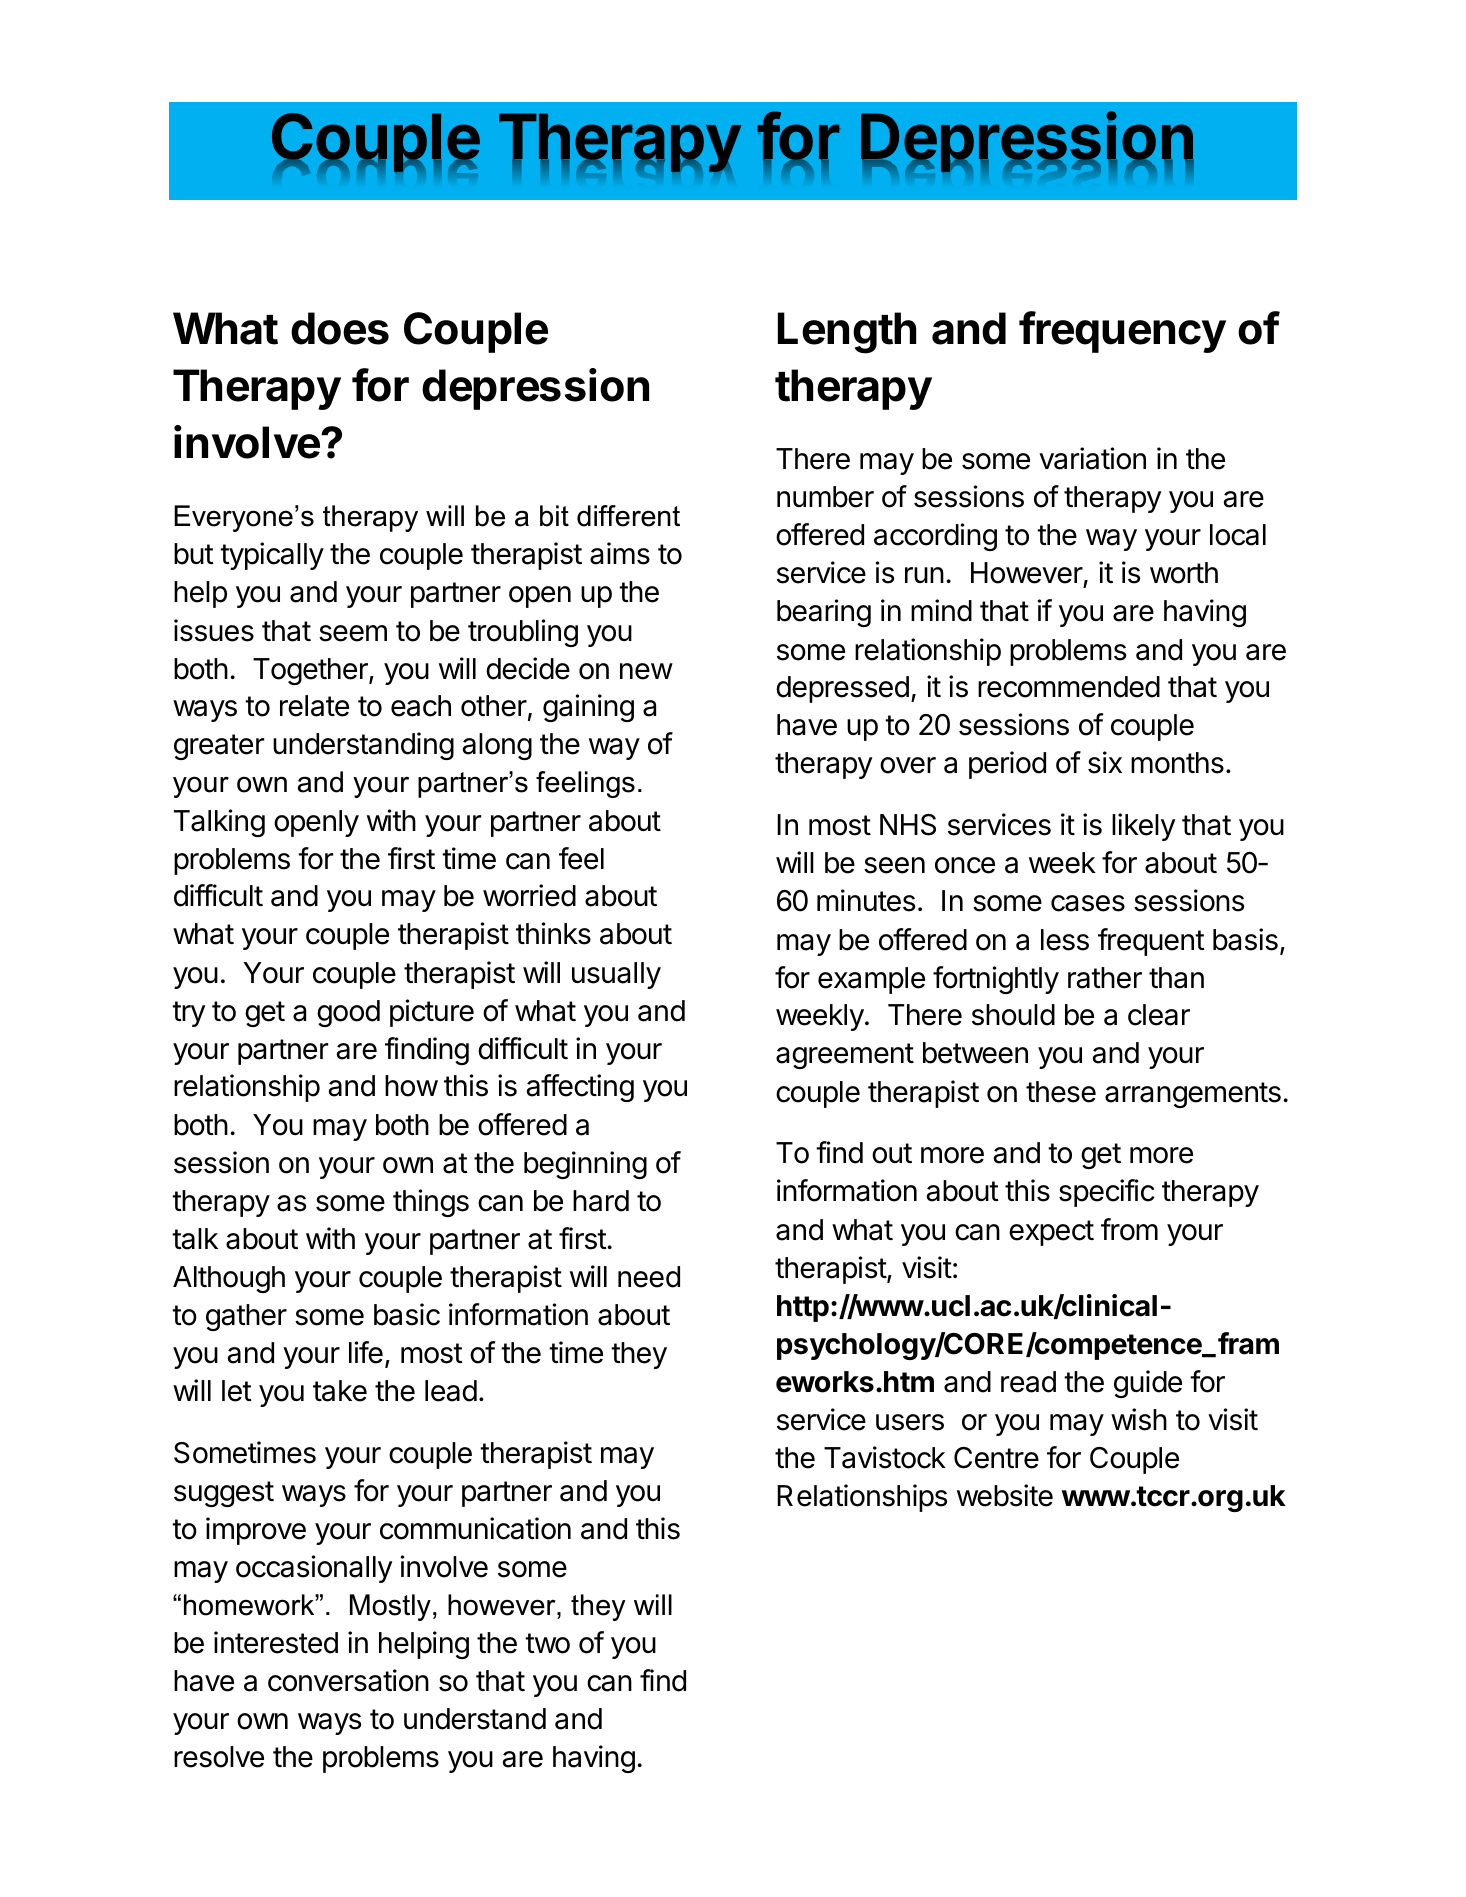 The height and width of the page is (1897, 1466). I want to click on from, so click(1129, 1229).
